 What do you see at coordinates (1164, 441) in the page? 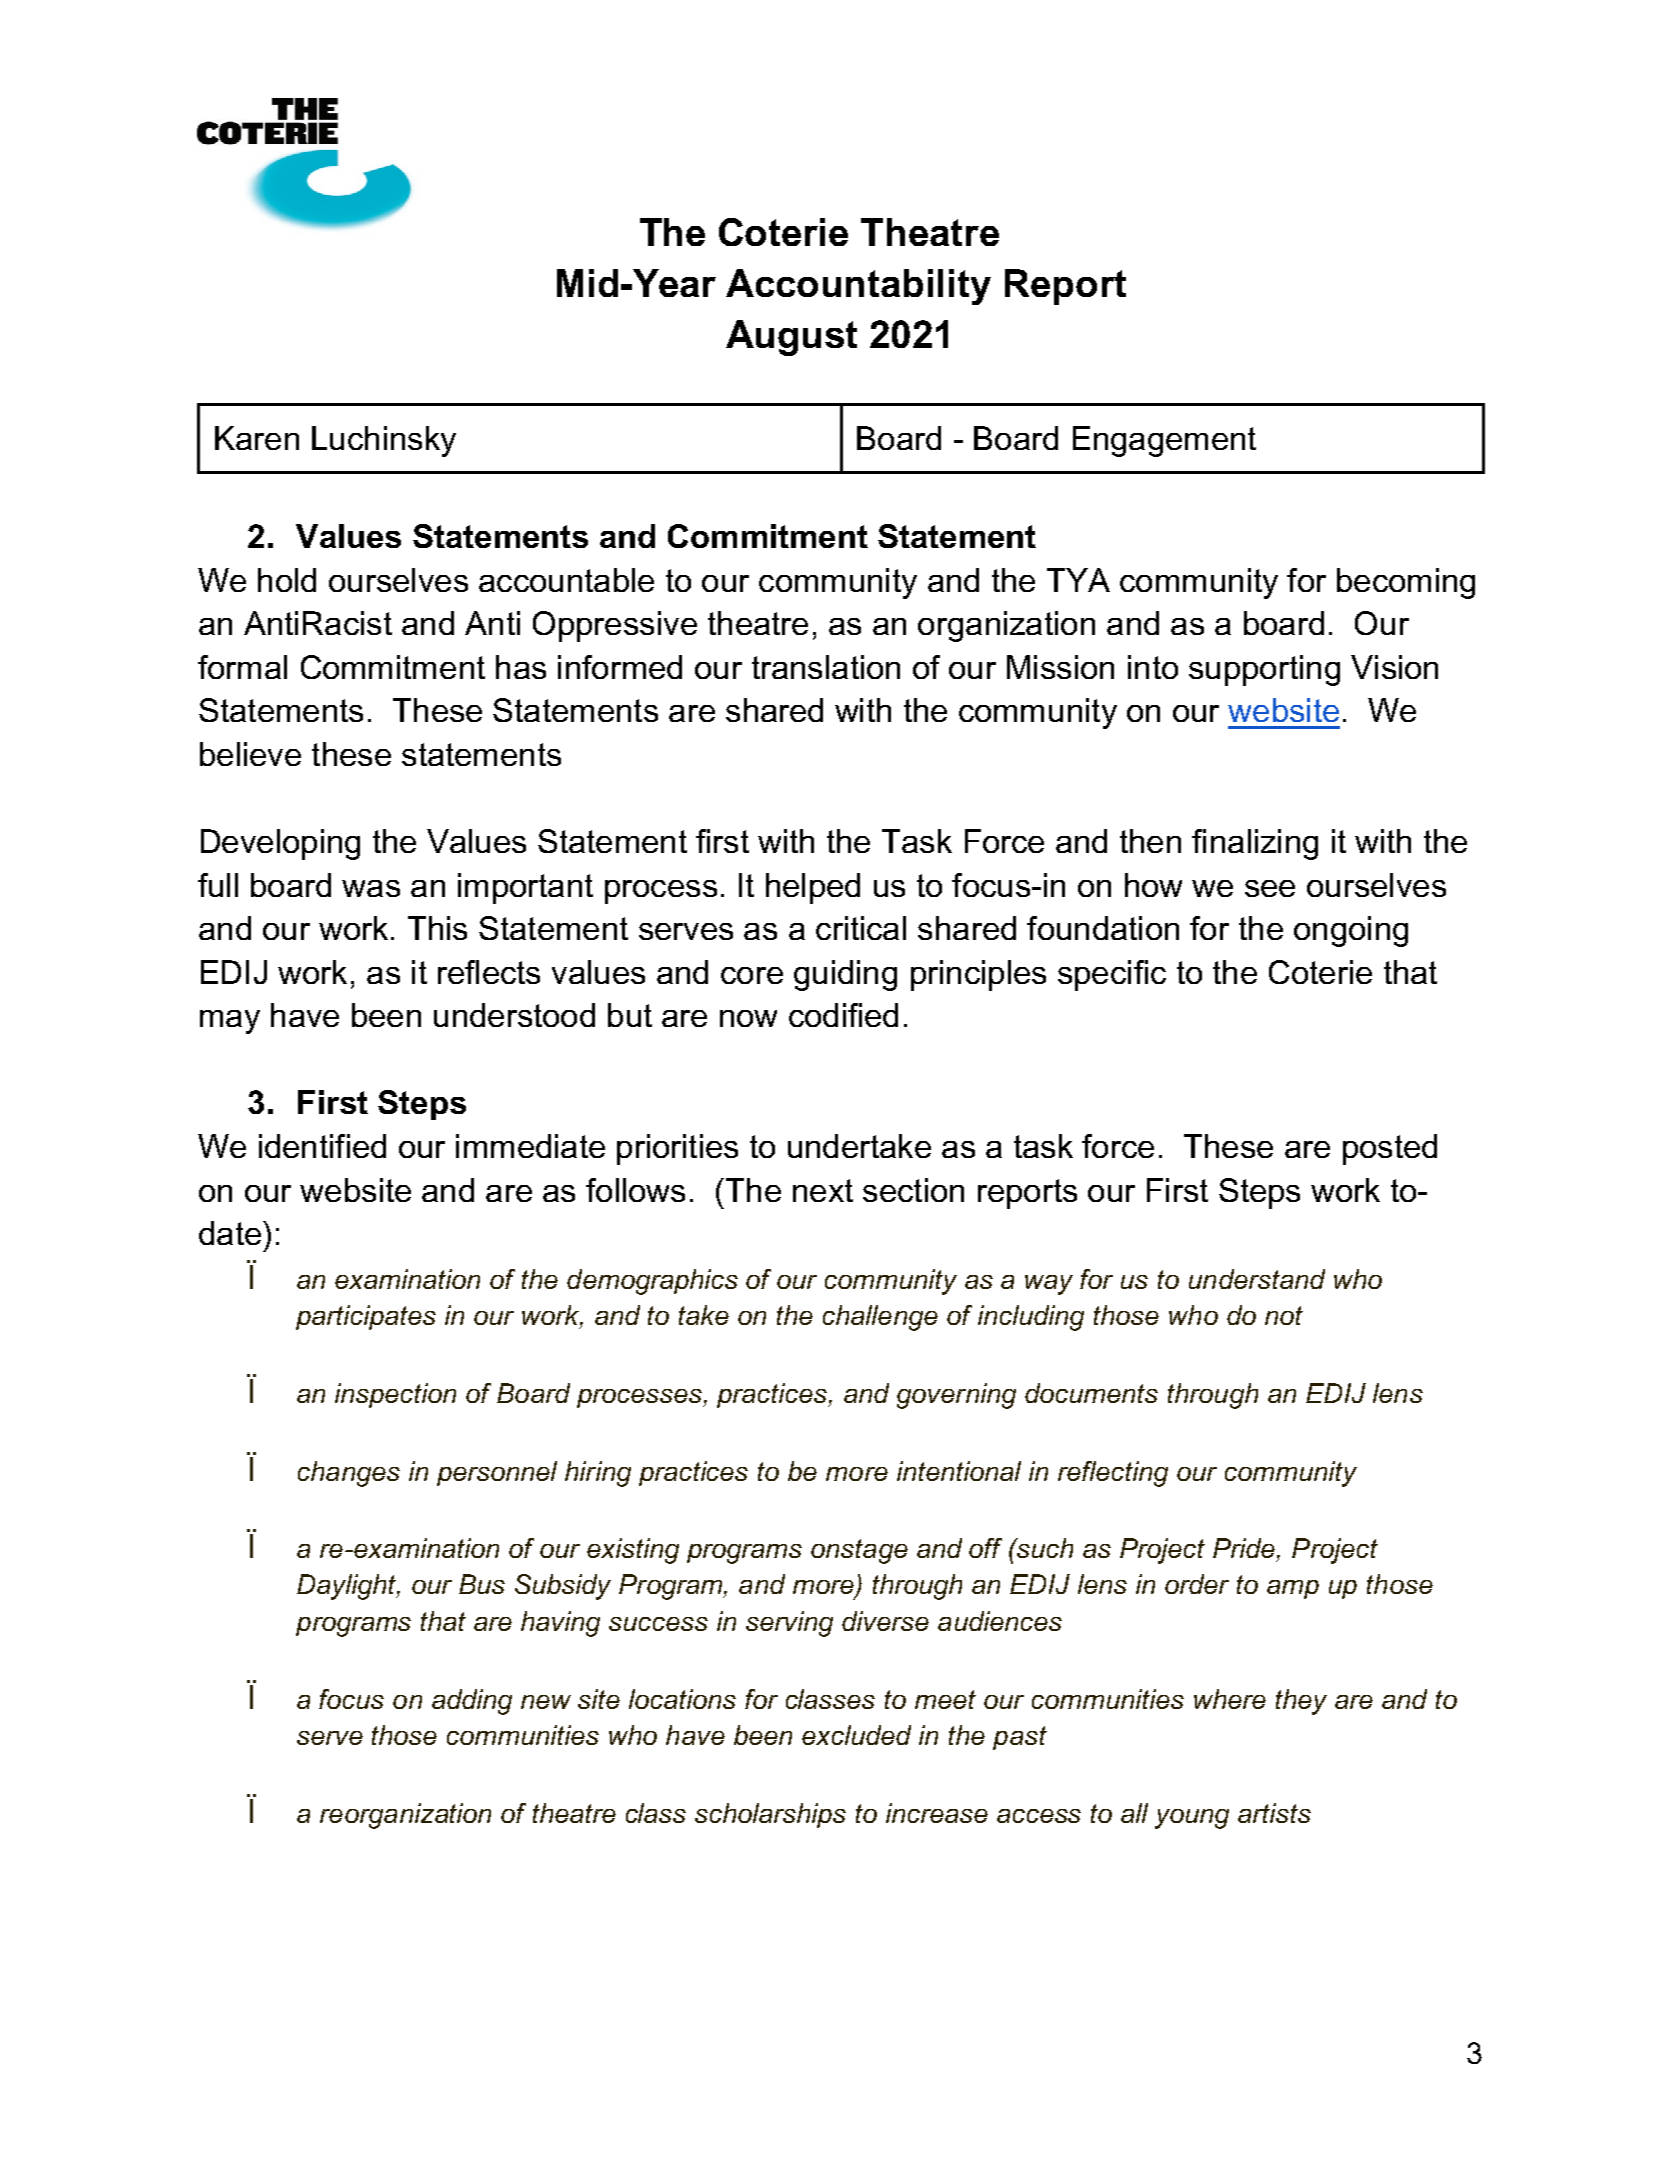
I see `Engagement` at bounding box center [1164, 441].
